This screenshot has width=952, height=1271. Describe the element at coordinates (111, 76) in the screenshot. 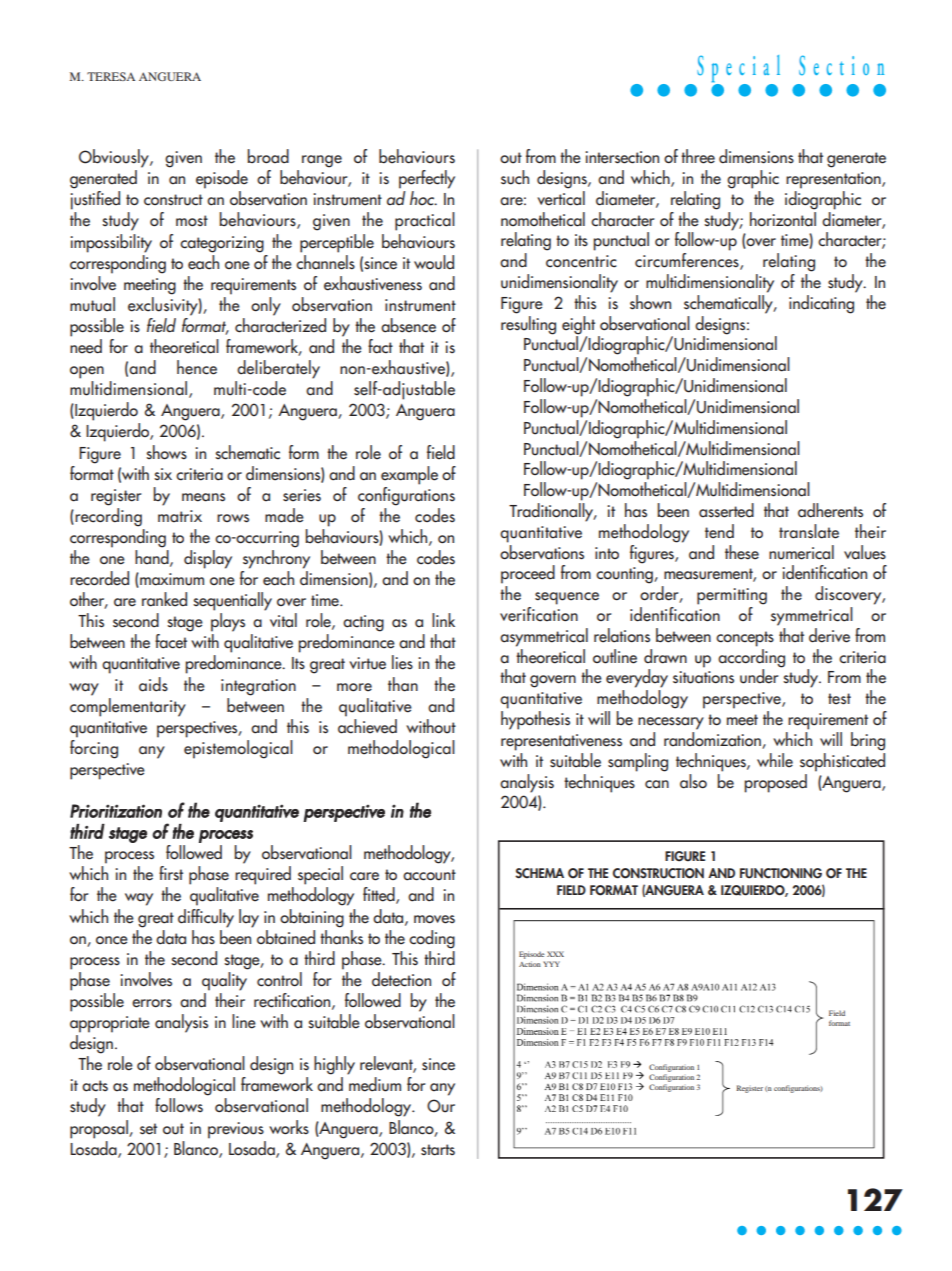

I see `TERESA` at that location.
